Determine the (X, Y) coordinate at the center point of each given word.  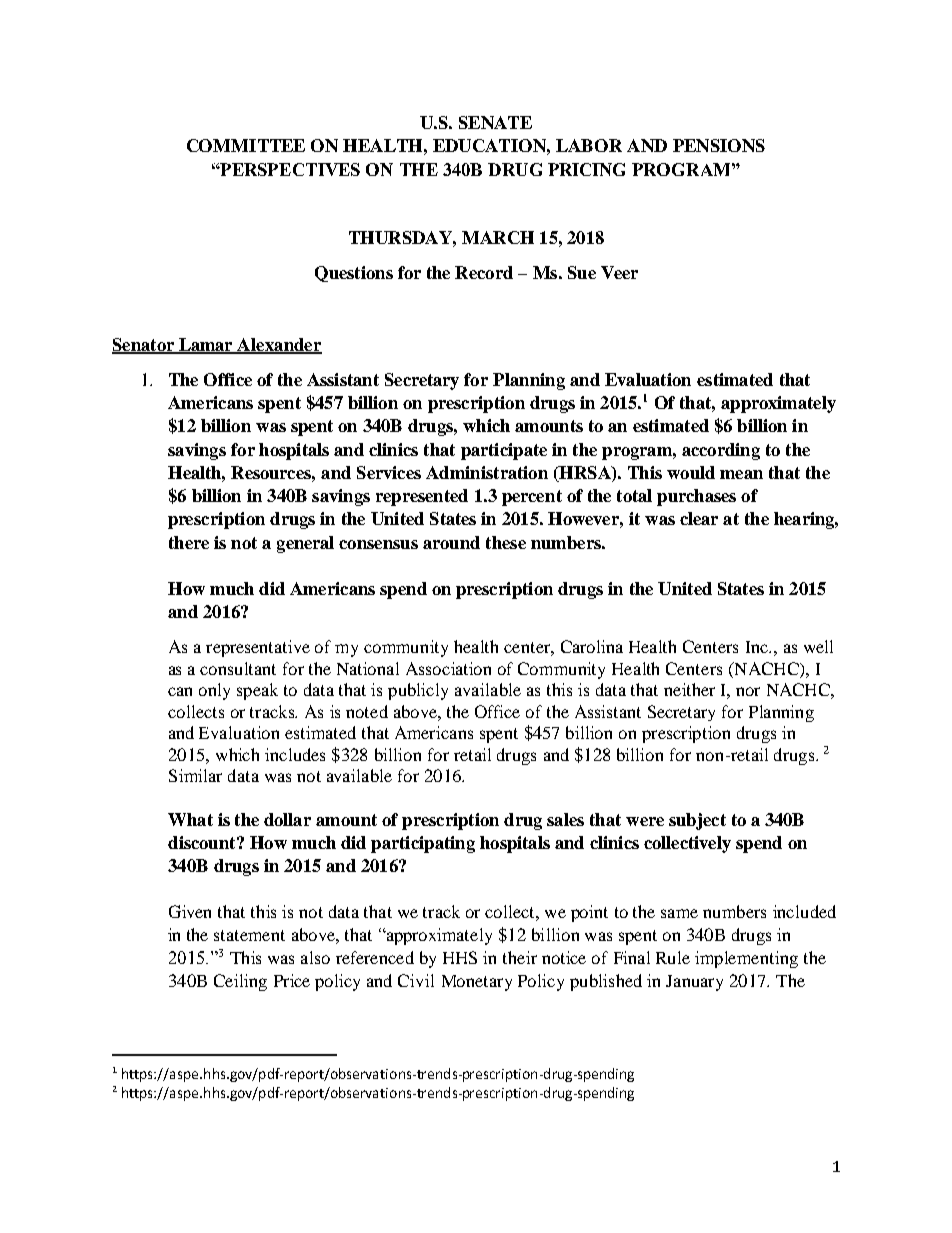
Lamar (206, 345)
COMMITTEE (246, 145)
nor (748, 691)
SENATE (495, 122)
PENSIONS (719, 145)
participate (504, 451)
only (214, 691)
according (721, 451)
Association (448, 668)
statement (249, 935)
